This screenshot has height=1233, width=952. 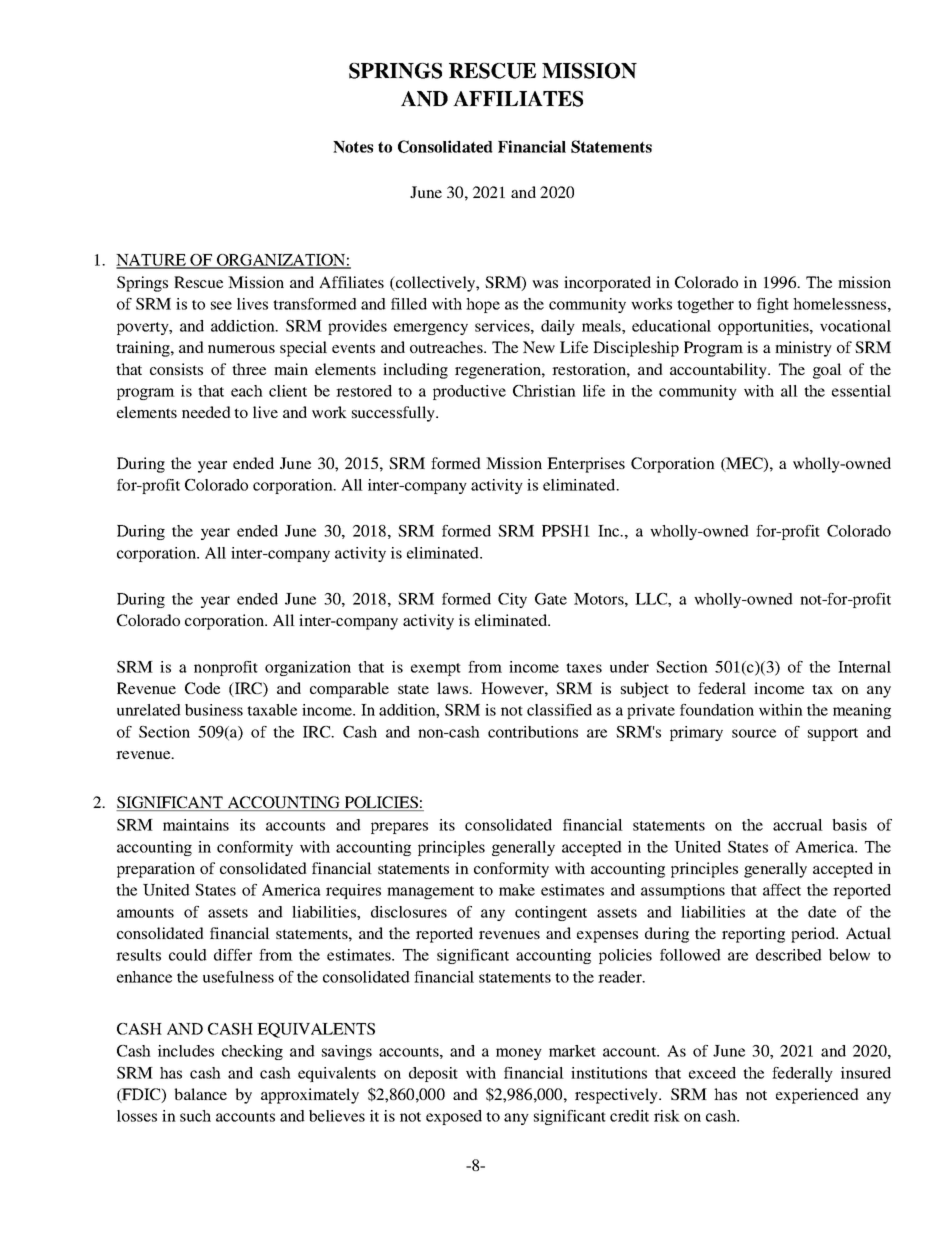 What do you see at coordinates (717, 710) in the screenshot?
I see `foundation` at bounding box center [717, 710].
